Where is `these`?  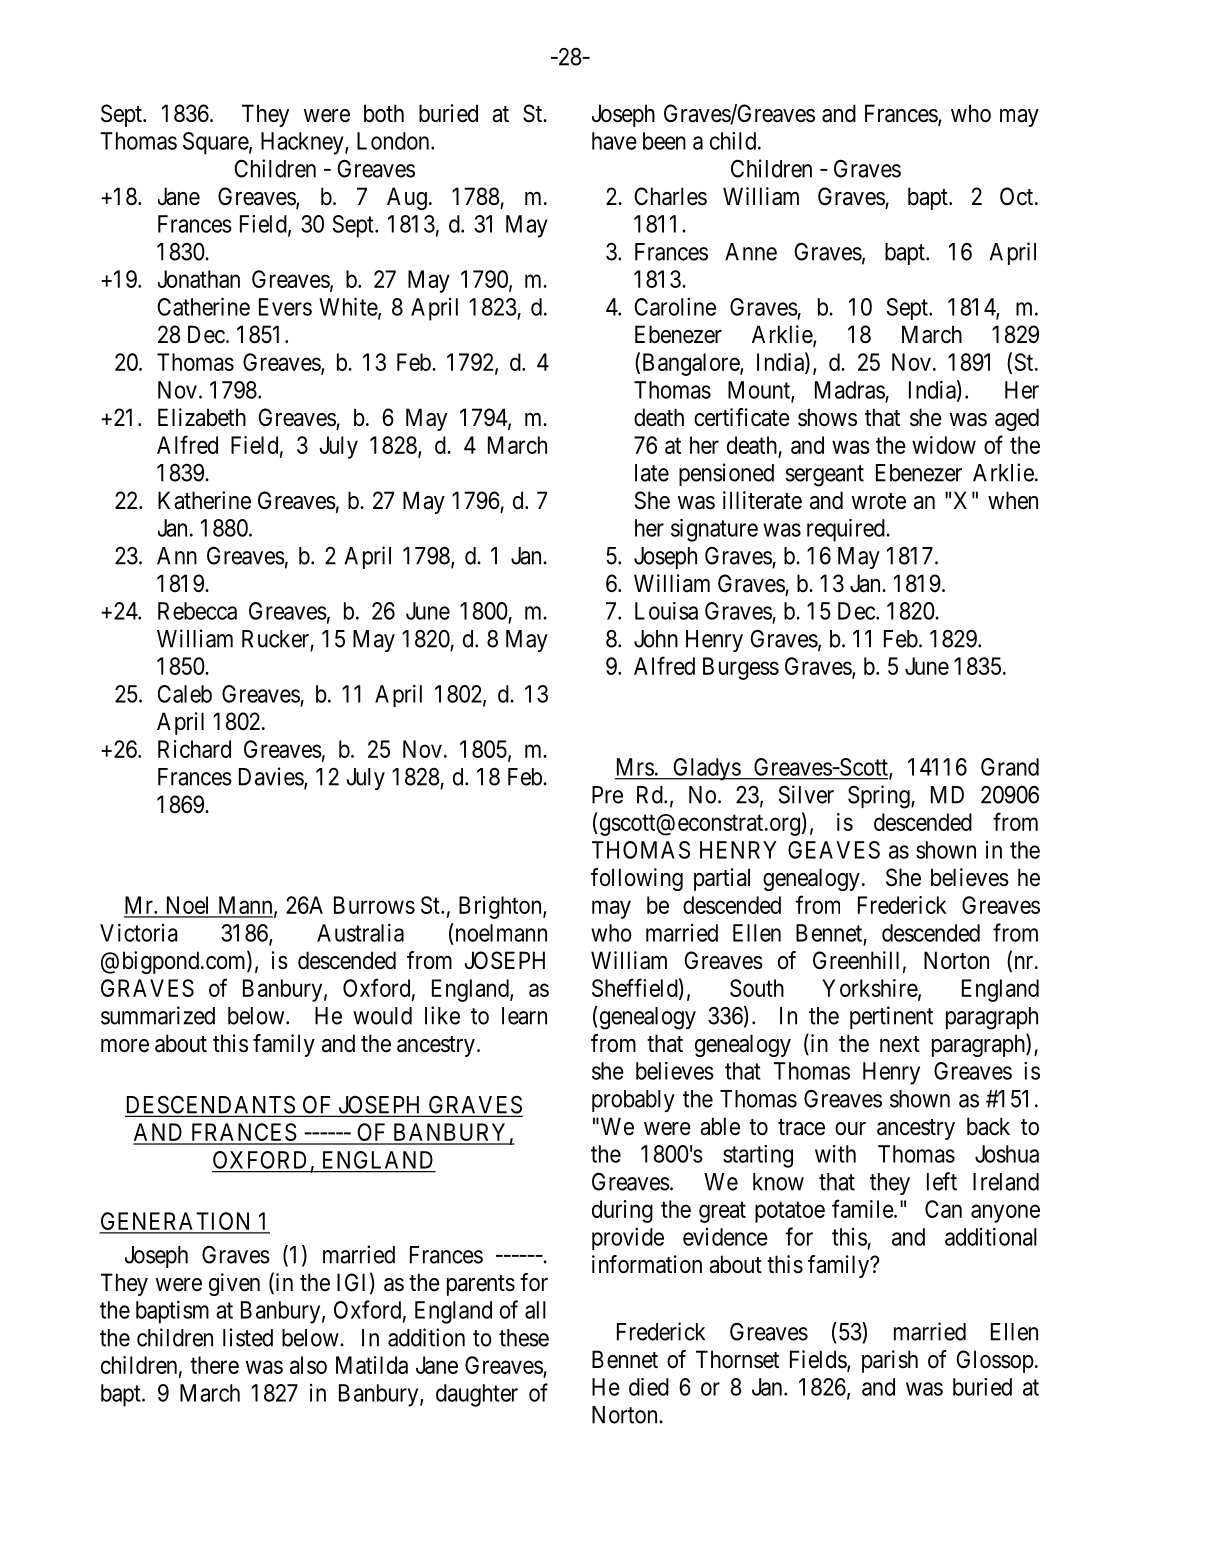
these is located at coordinates (524, 1338).
